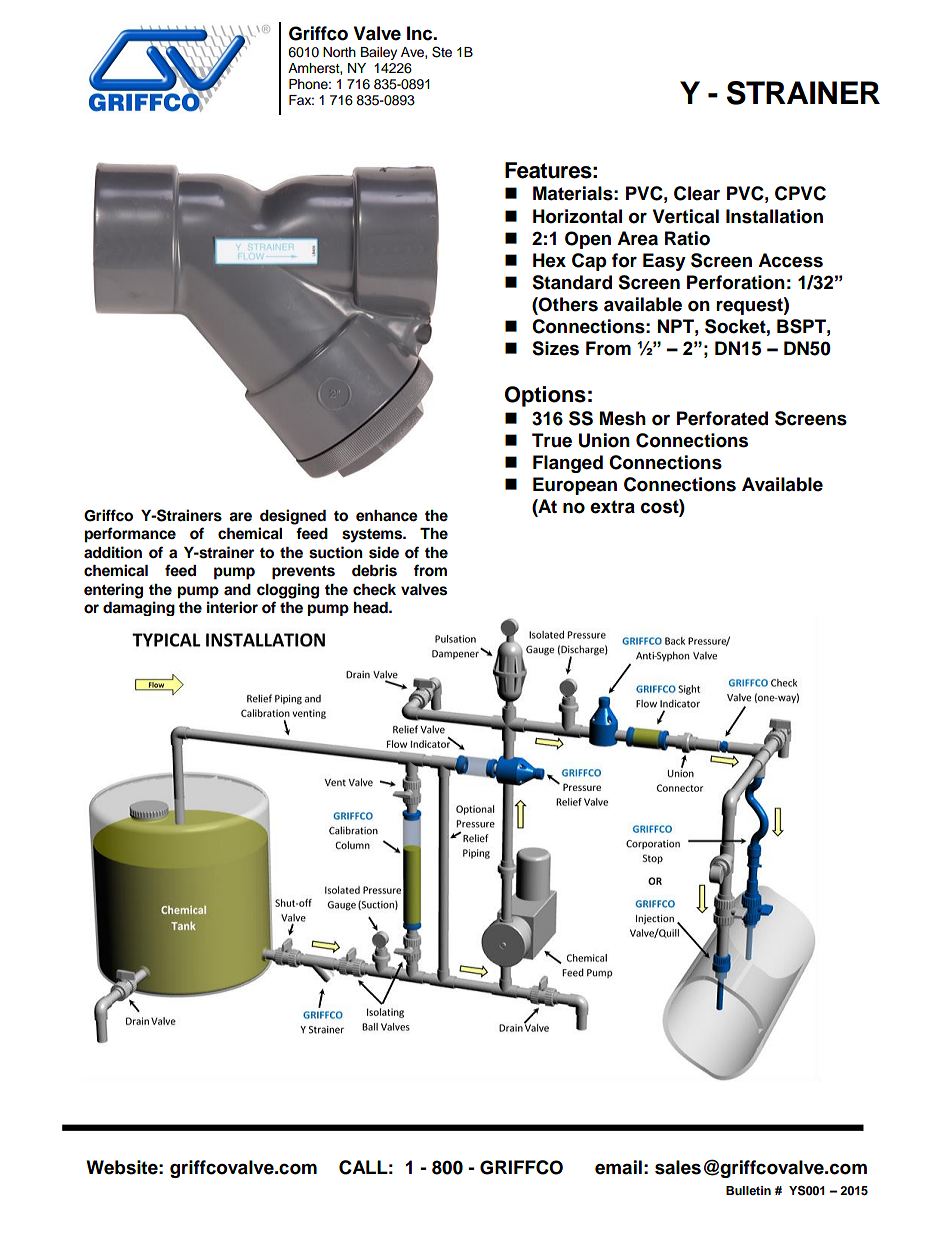  What do you see at coordinates (374, 590) in the screenshot?
I see `check` at bounding box center [374, 590].
